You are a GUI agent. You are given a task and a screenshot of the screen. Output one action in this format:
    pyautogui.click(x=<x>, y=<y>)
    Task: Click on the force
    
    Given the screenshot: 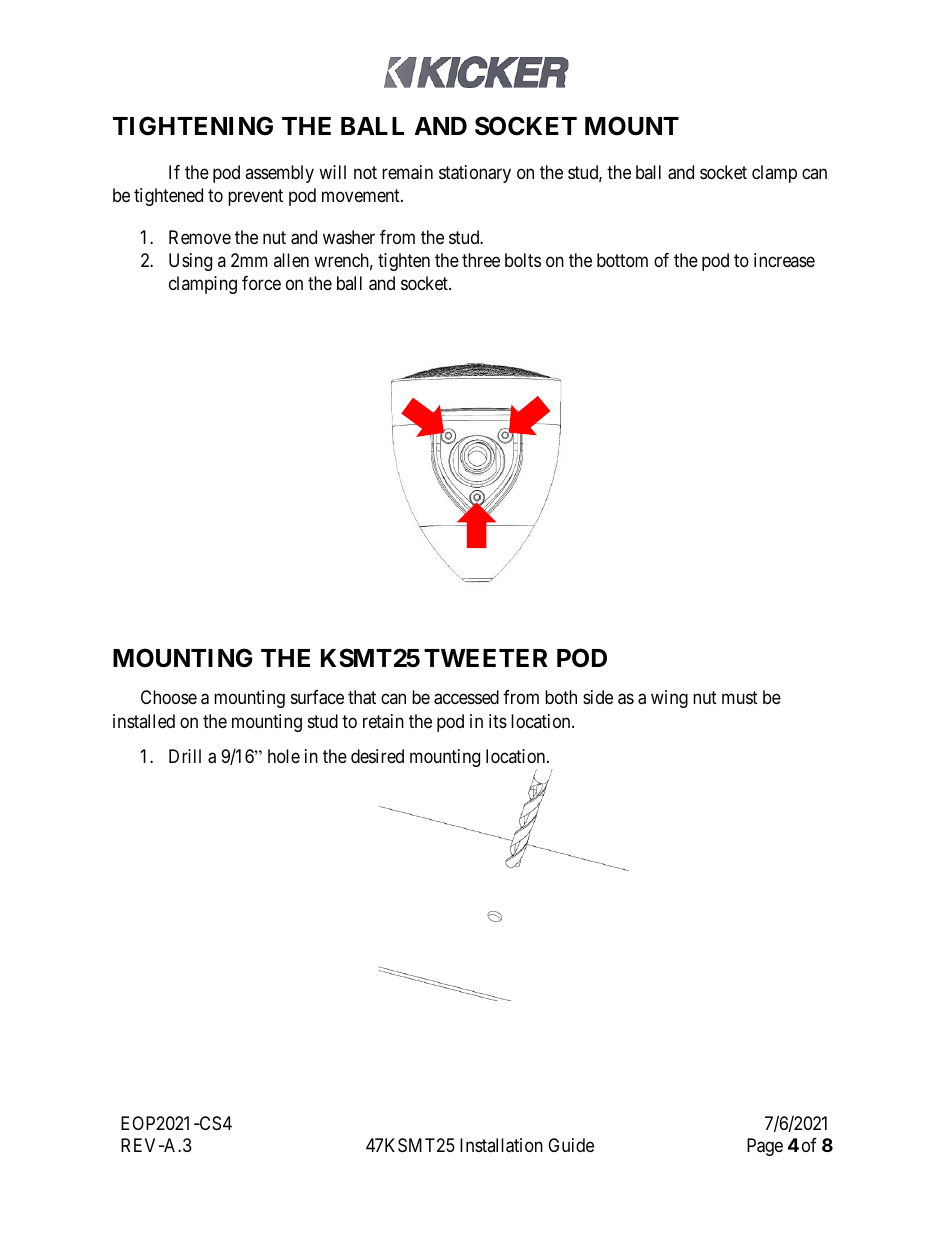 What is the action you would take?
    pyautogui.click(x=261, y=283)
